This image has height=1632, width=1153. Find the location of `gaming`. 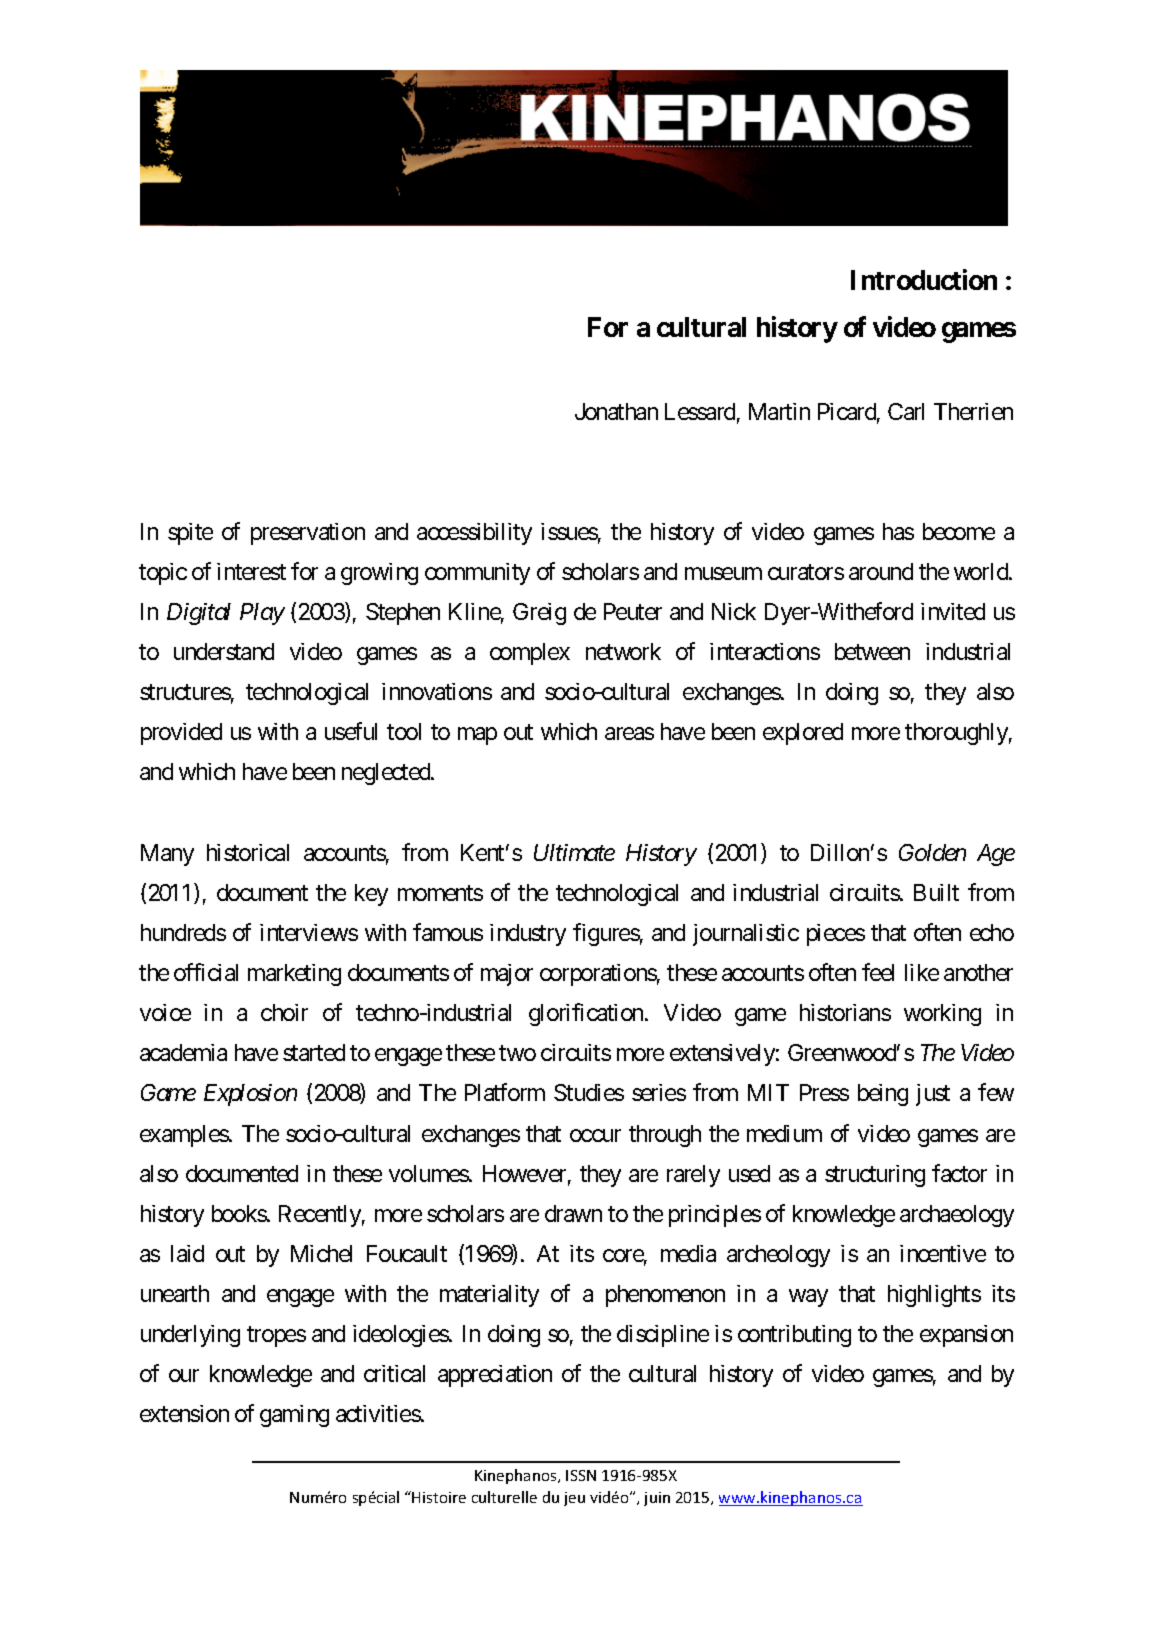

gaming is located at coordinates (294, 1416).
